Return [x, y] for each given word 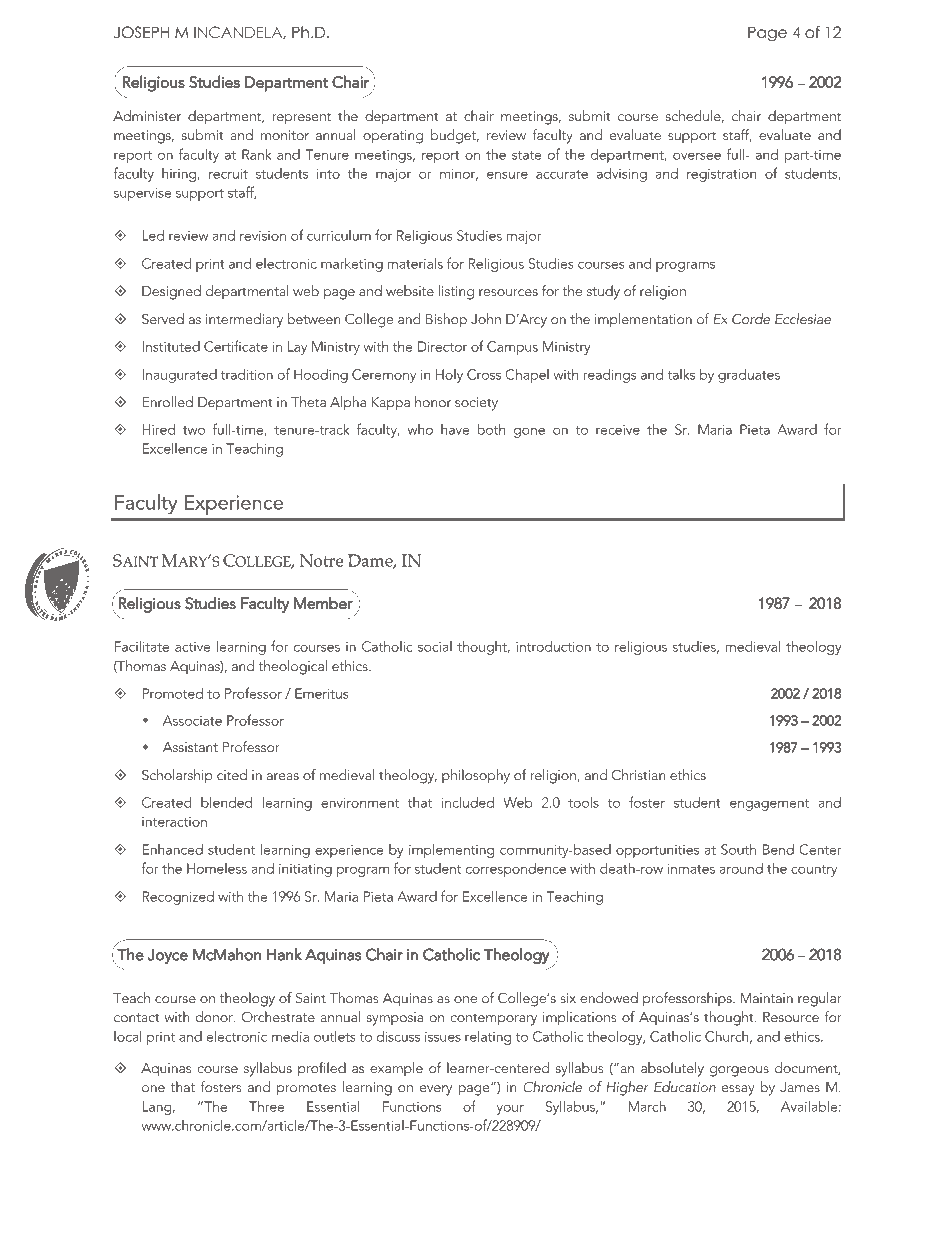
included [468, 802]
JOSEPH [141, 32]
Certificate [236, 346]
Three [267, 1106]
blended [226, 802]
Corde [751, 319]
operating [393, 137]
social [435, 646]
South [738, 849]
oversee [697, 156]
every [436, 1090]
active [193, 647]
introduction [553, 646]
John [486, 319]
